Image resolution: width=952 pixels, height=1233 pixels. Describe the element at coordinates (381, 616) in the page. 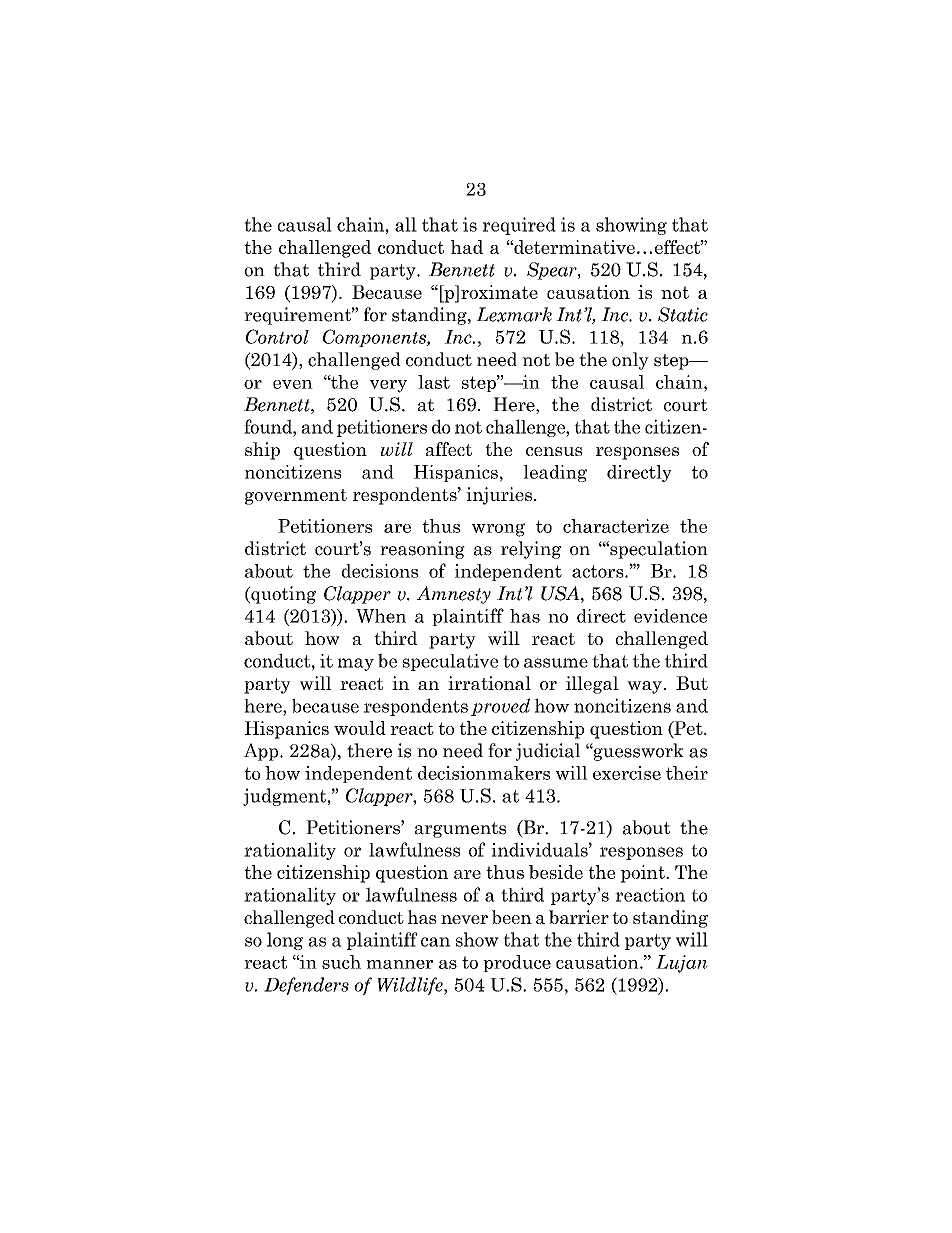

I see `When` at that location.
